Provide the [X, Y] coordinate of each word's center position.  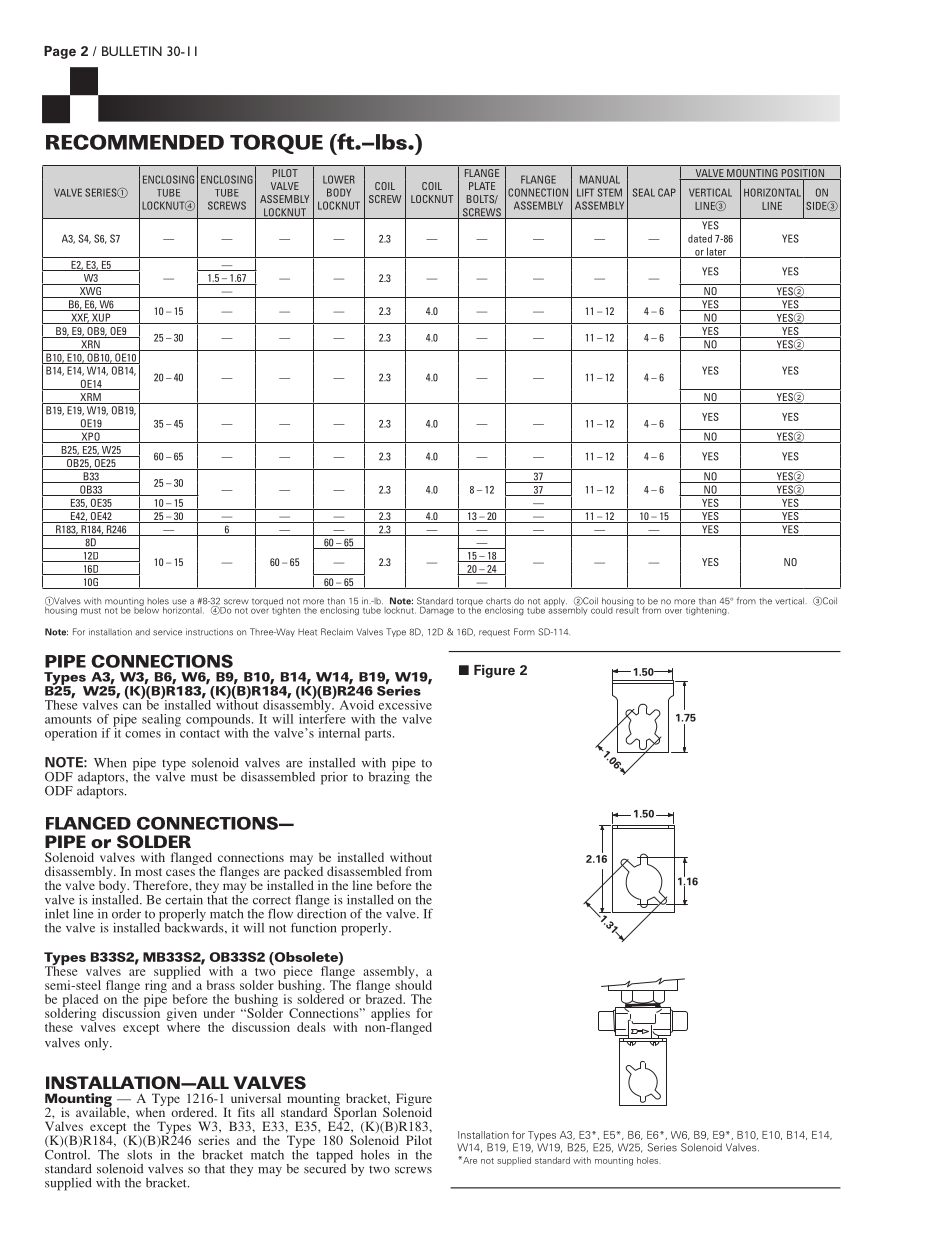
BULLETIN [132, 51]
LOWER [339, 179]
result [626, 609]
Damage [436, 610]
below [148, 609]
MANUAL [600, 179]
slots [139, 1155]
